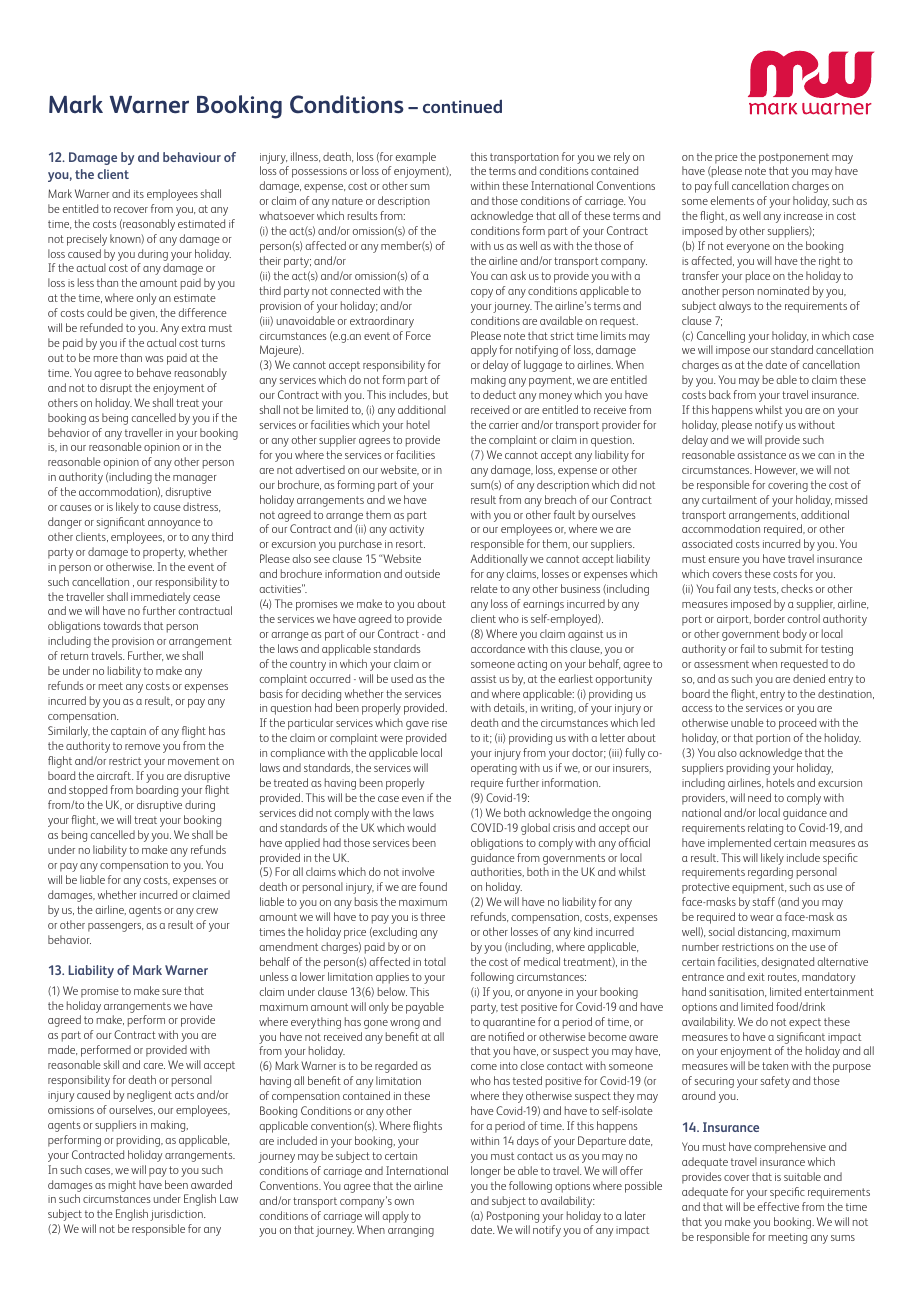  What do you see at coordinates (498, 648) in the screenshot?
I see `accordance` at bounding box center [498, 648].
